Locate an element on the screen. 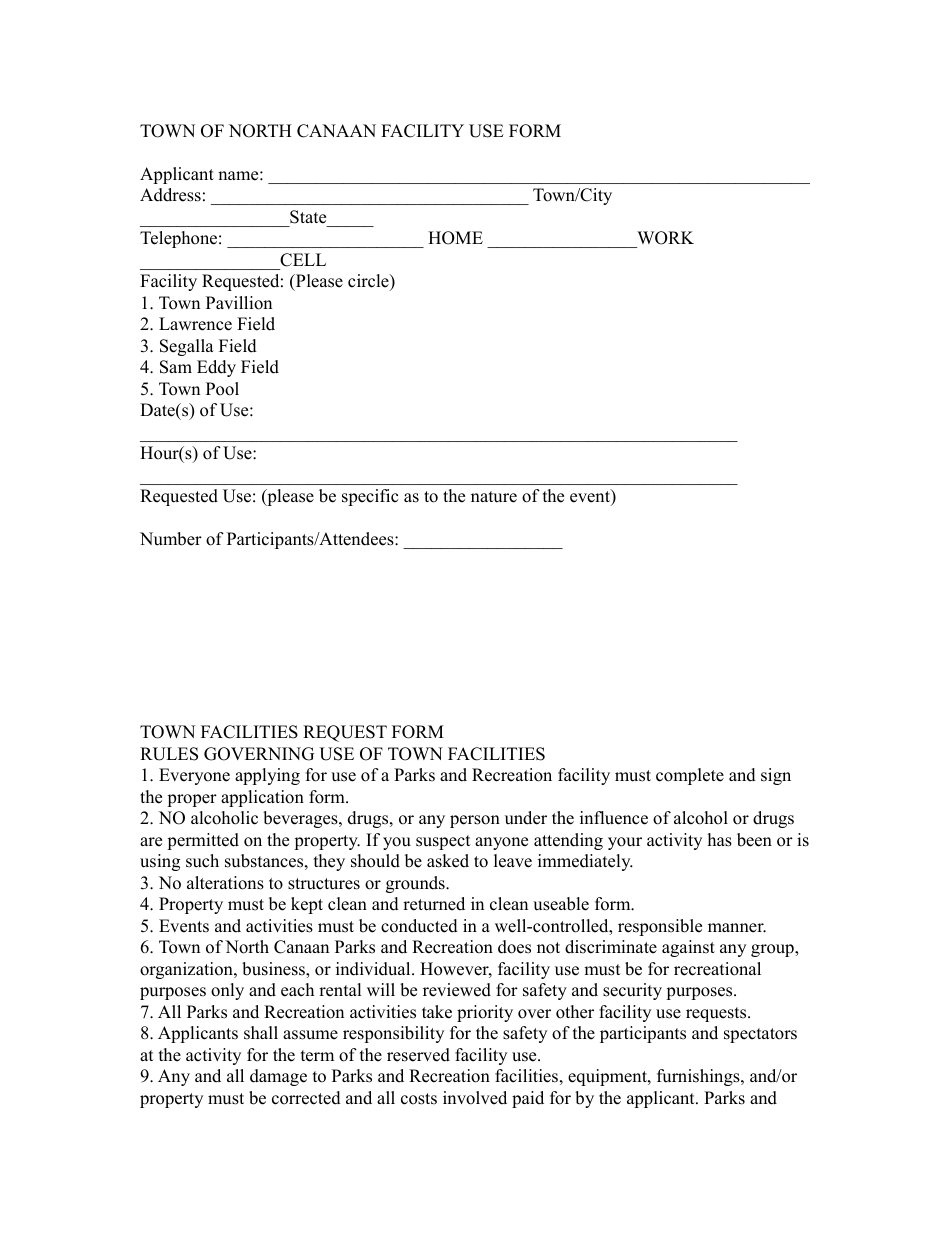 Image resolution: width=952 pixels, height=1233 pixels. RULES is located at coordinates (169, 754).
